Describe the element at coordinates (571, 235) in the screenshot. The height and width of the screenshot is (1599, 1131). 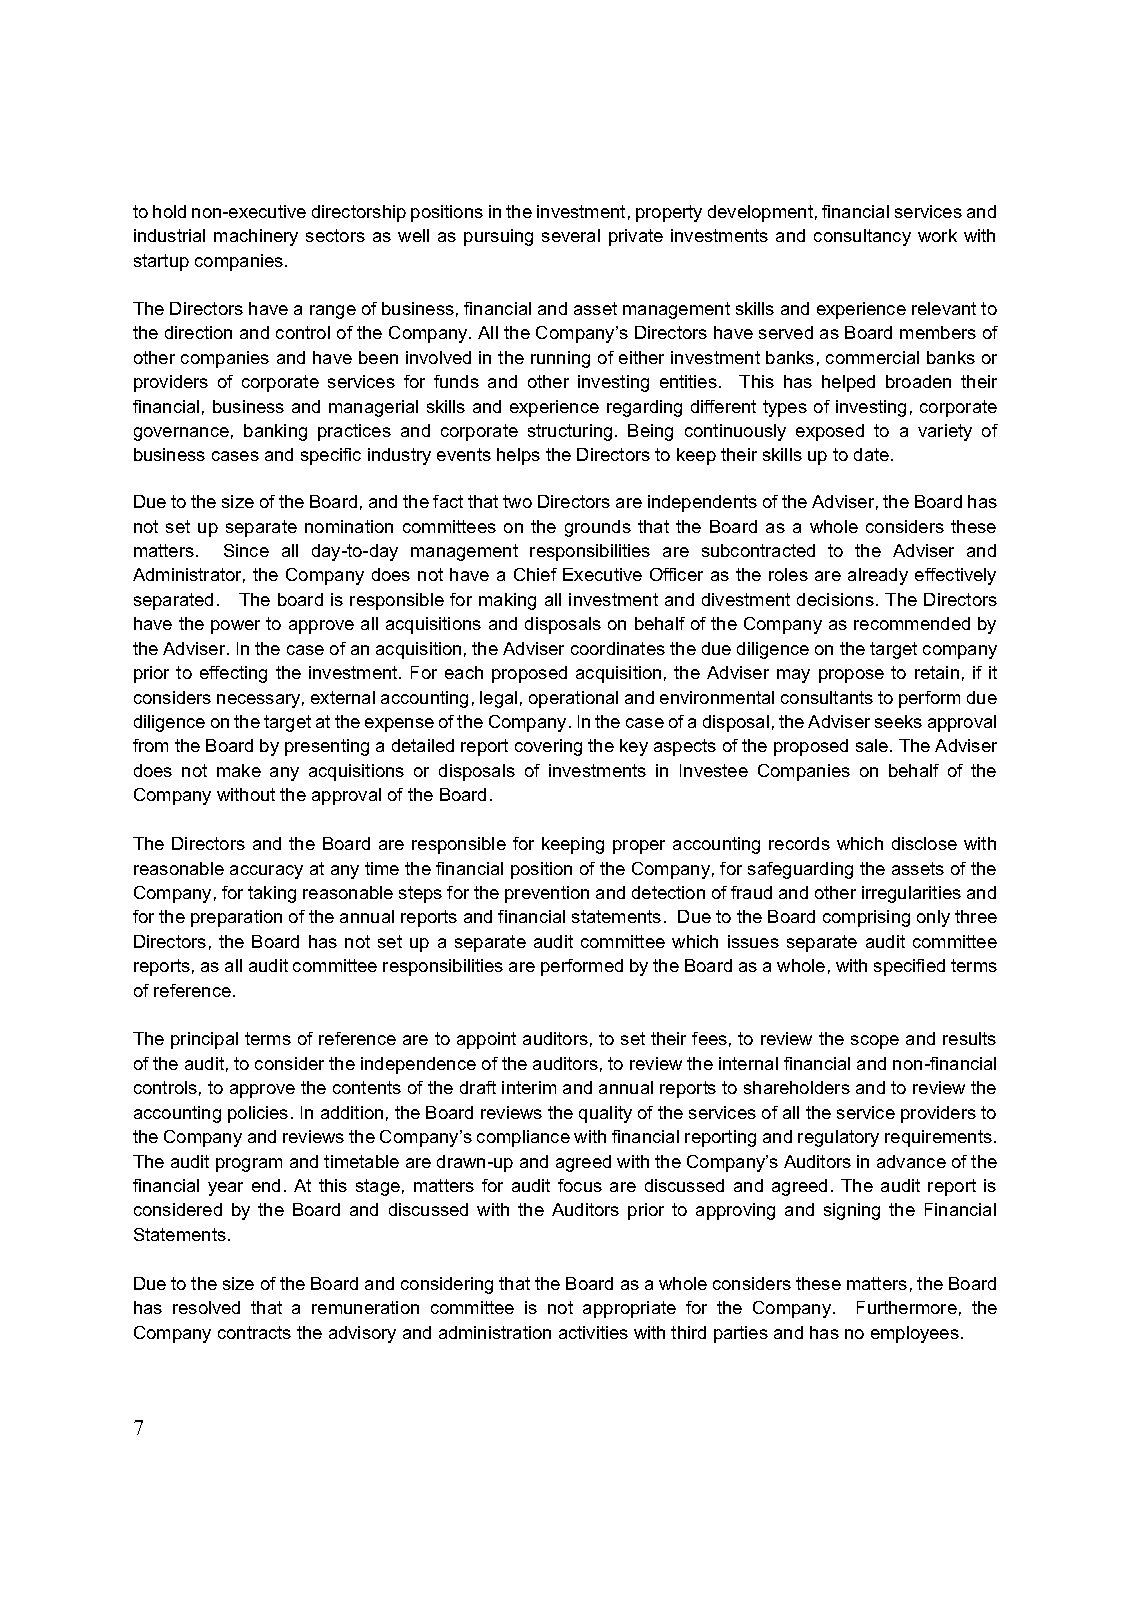
I see `several` at that location.
